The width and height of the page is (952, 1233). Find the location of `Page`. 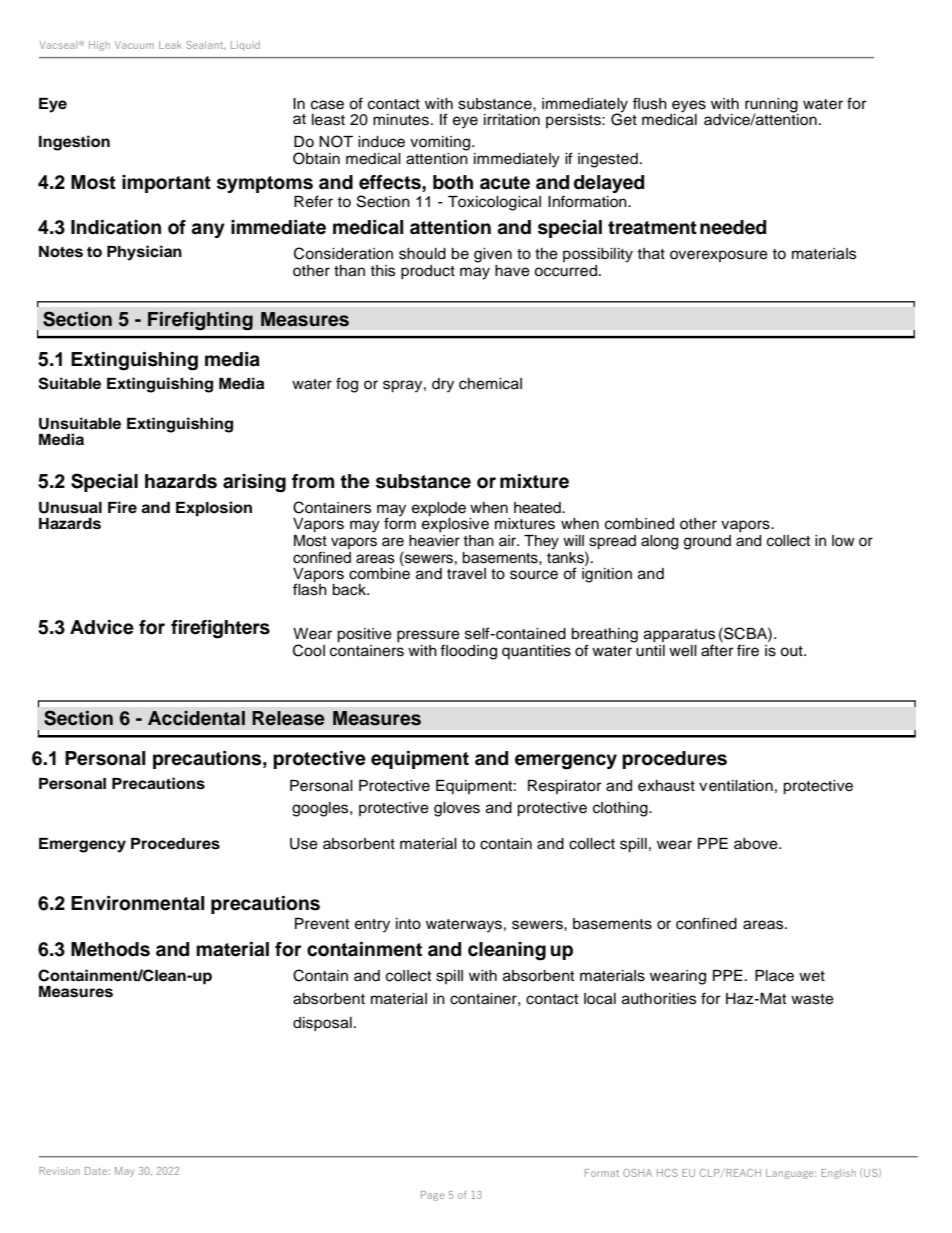

Page is located at coordinates (432, 1196).
